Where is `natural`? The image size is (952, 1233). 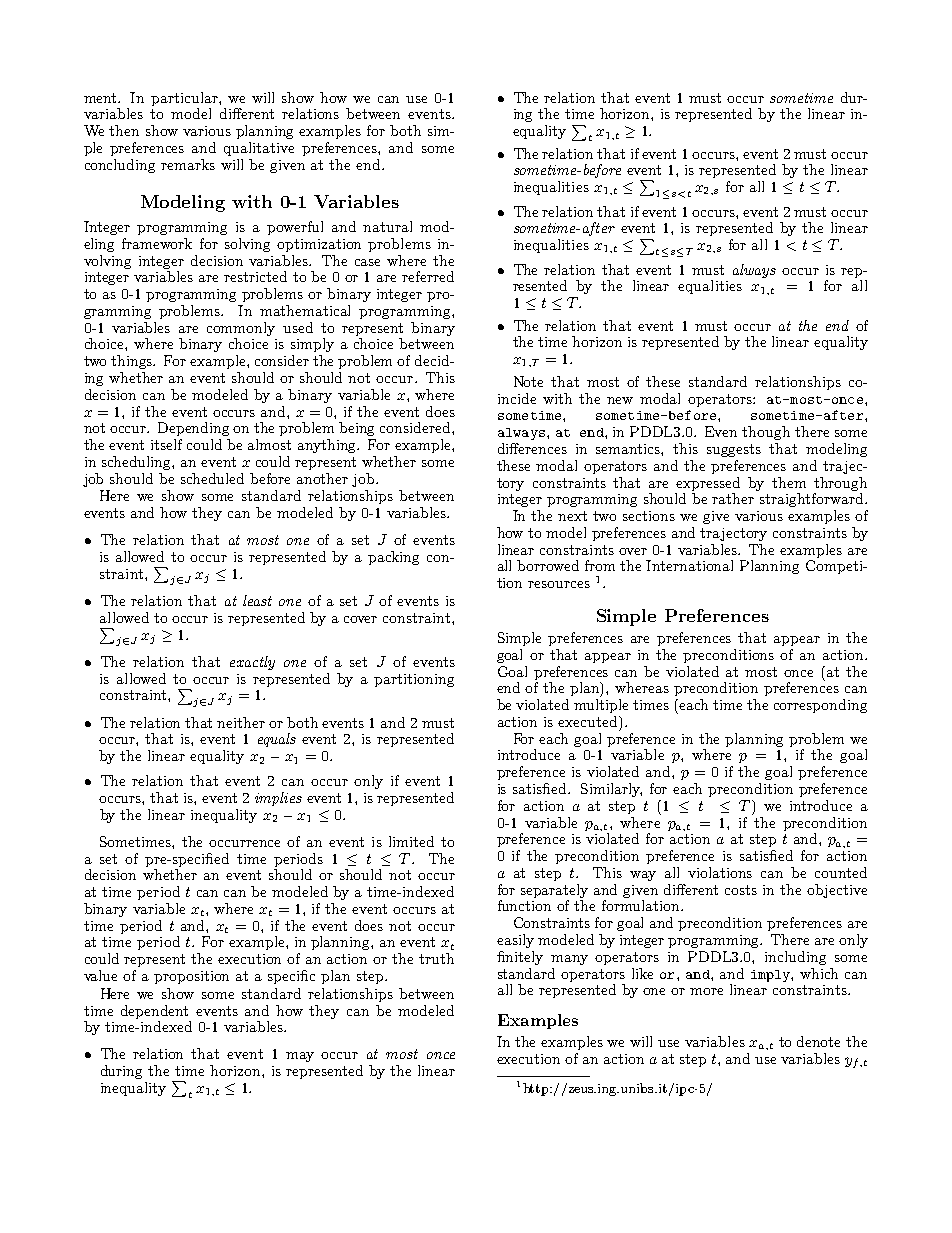 natural is located at coordinates (387, 226).
